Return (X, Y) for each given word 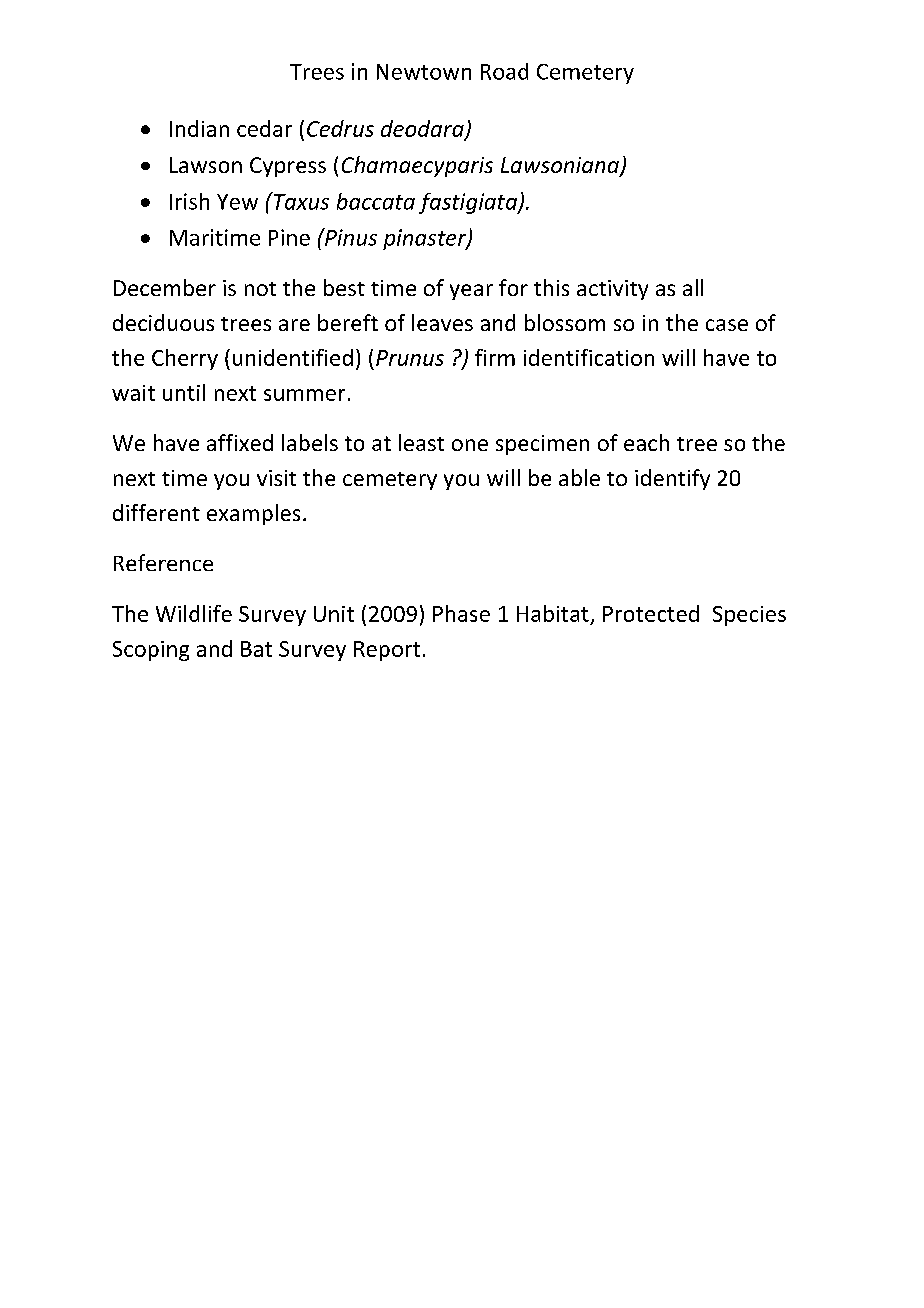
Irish (189, 201)
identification (589, 357)
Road (504, 71)
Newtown (424, 72)
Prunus (410, 358)
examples (253, 514)
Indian (199, 128)
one (470, 445)
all (693, 287)
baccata (376, 201)
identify (672, 479)
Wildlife (194, 613)
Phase (461, 613)
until (184, 392)
